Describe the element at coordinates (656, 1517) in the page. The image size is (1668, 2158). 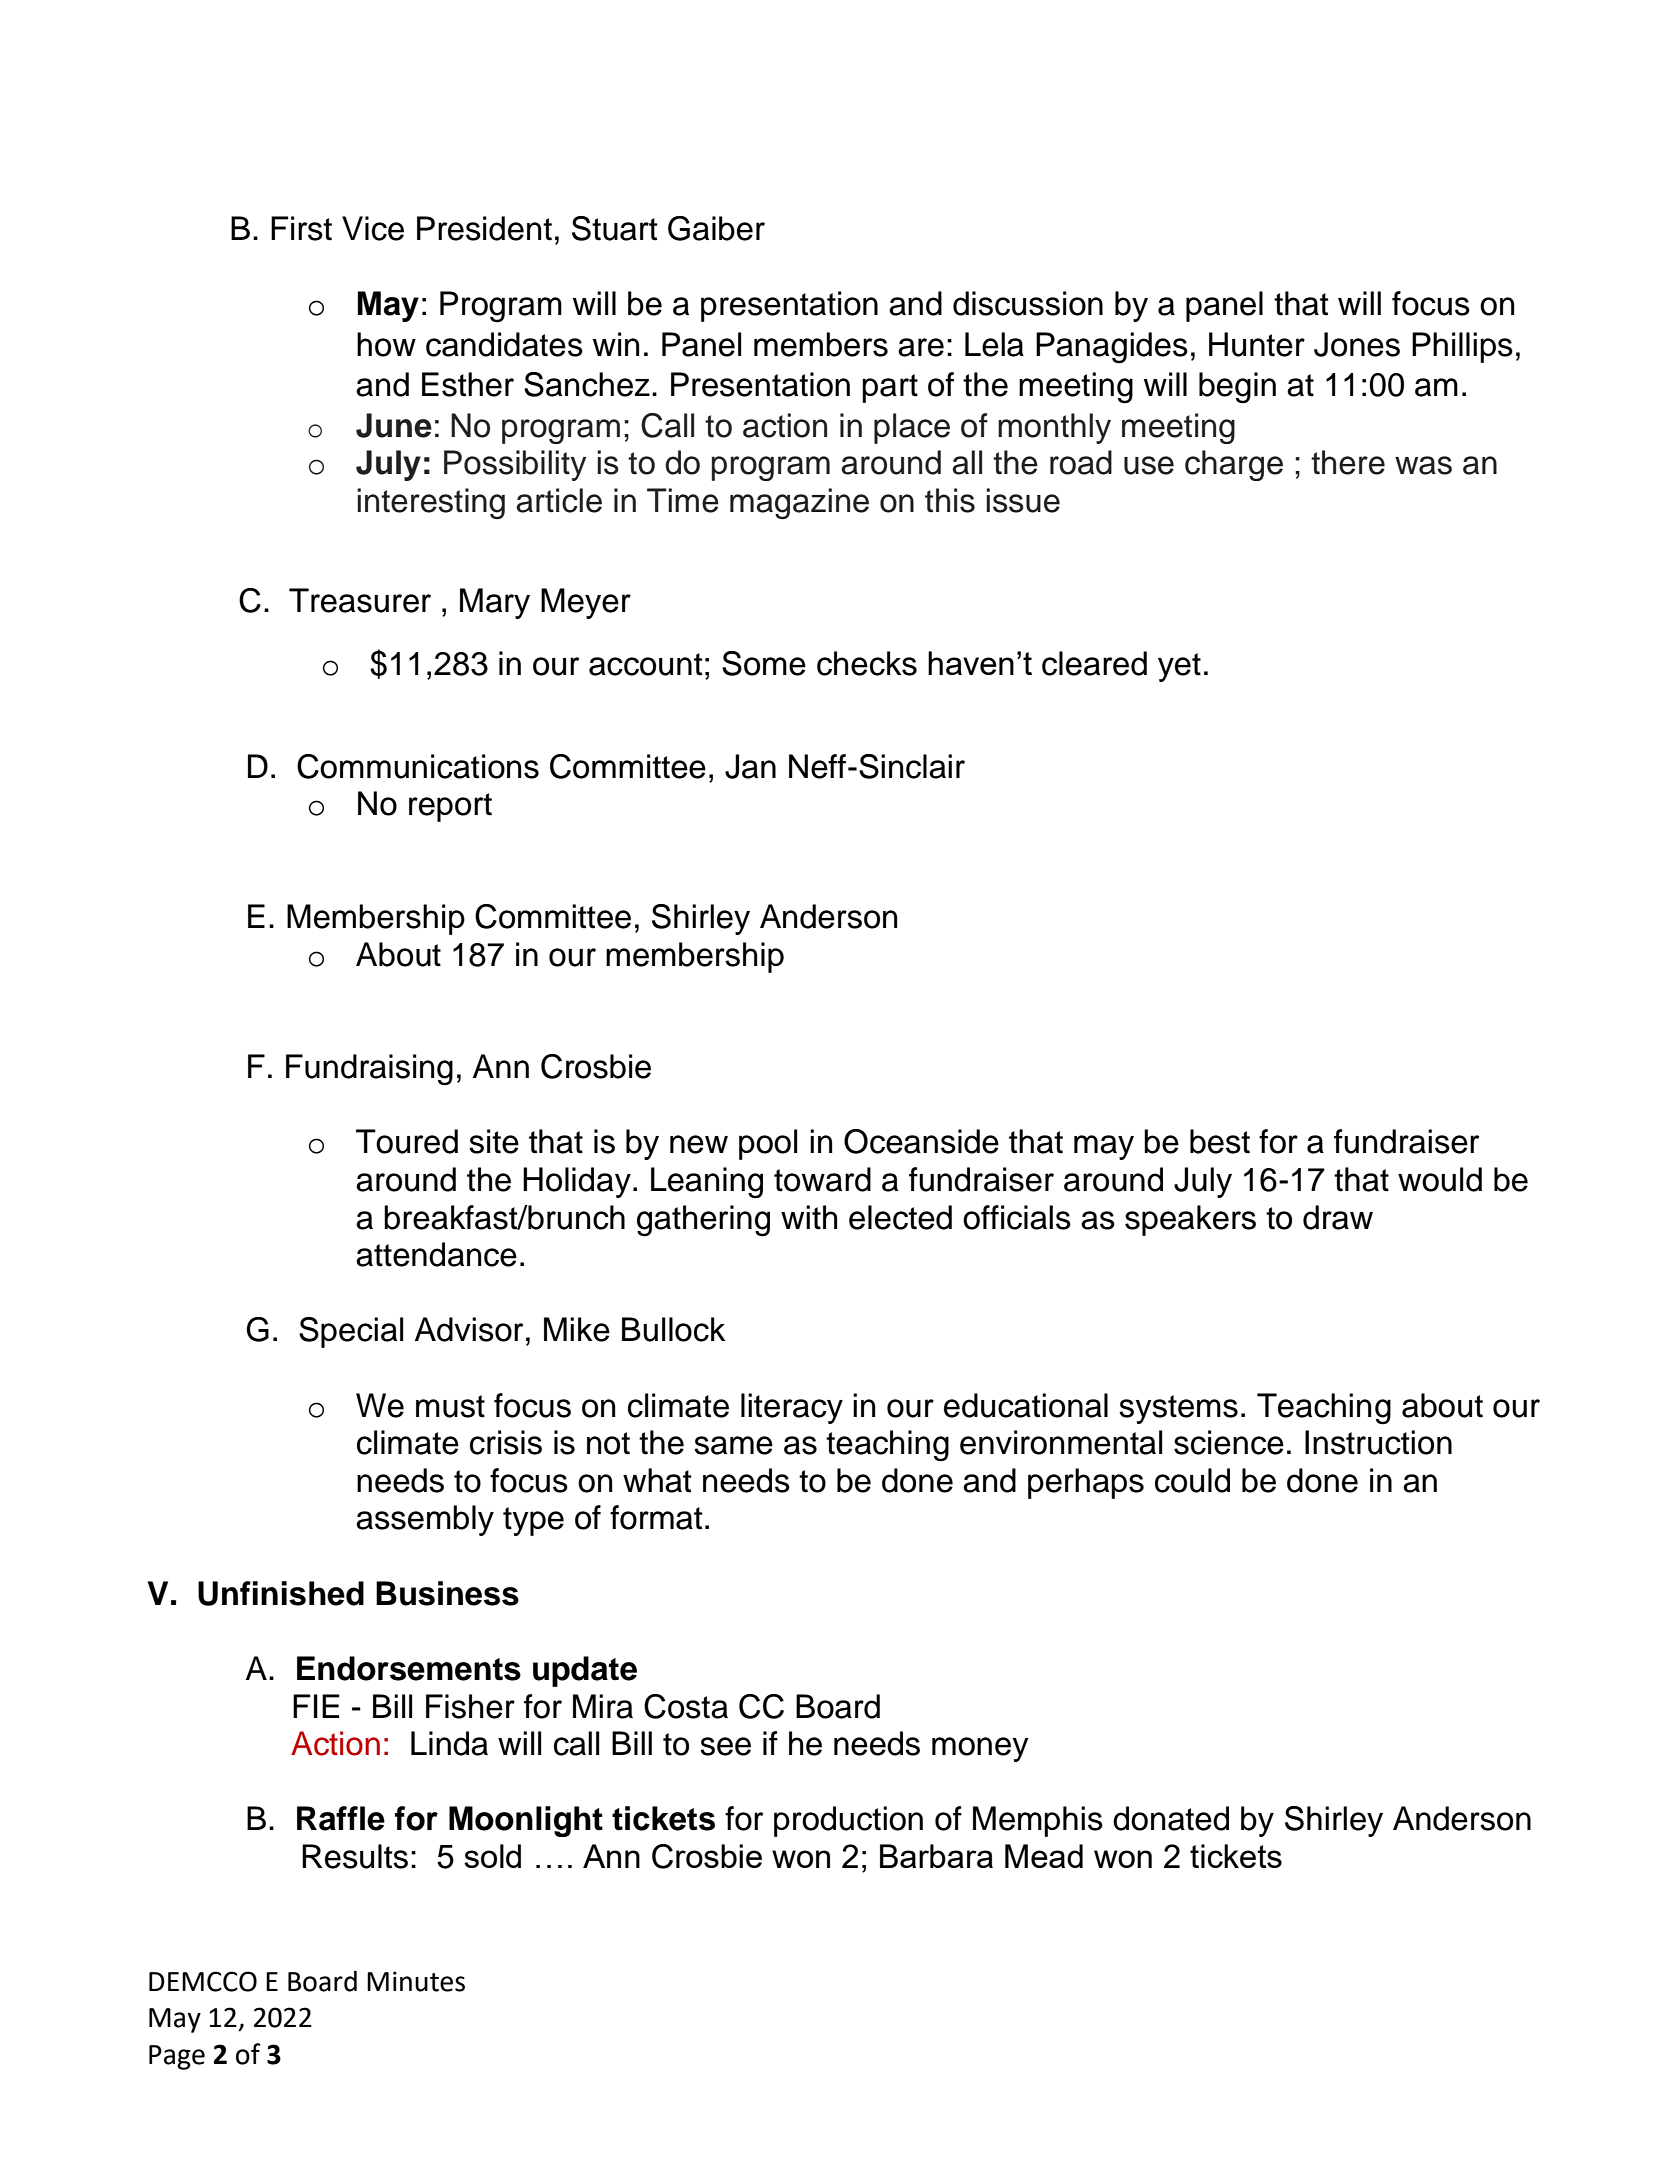
I see `format` at that location.
